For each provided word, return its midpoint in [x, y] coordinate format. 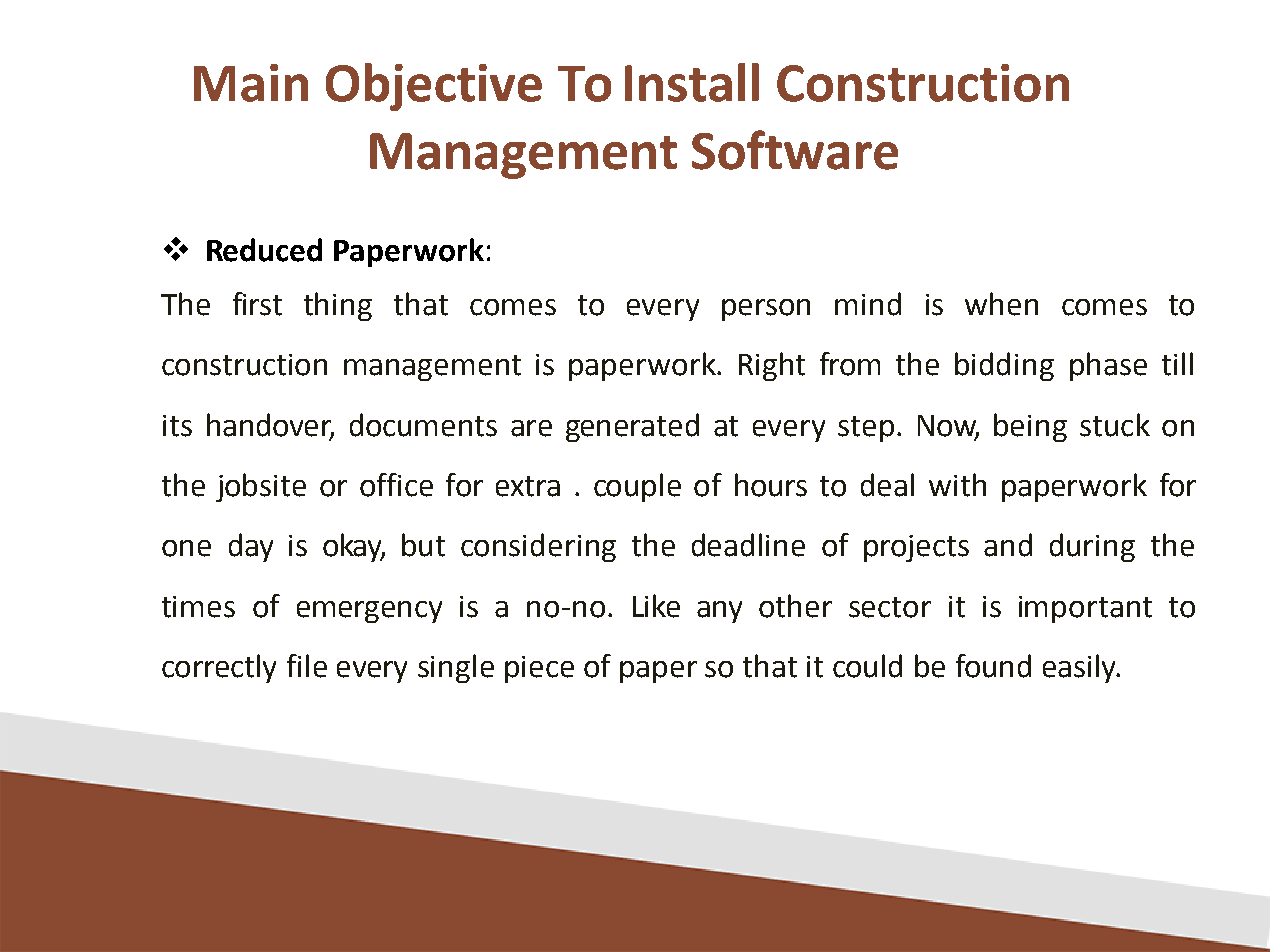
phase [1108, 366]
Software [795, 150]
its [177, 426]
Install [692, 82]
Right [772, 366]
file [307, 666]
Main [251, 83]
